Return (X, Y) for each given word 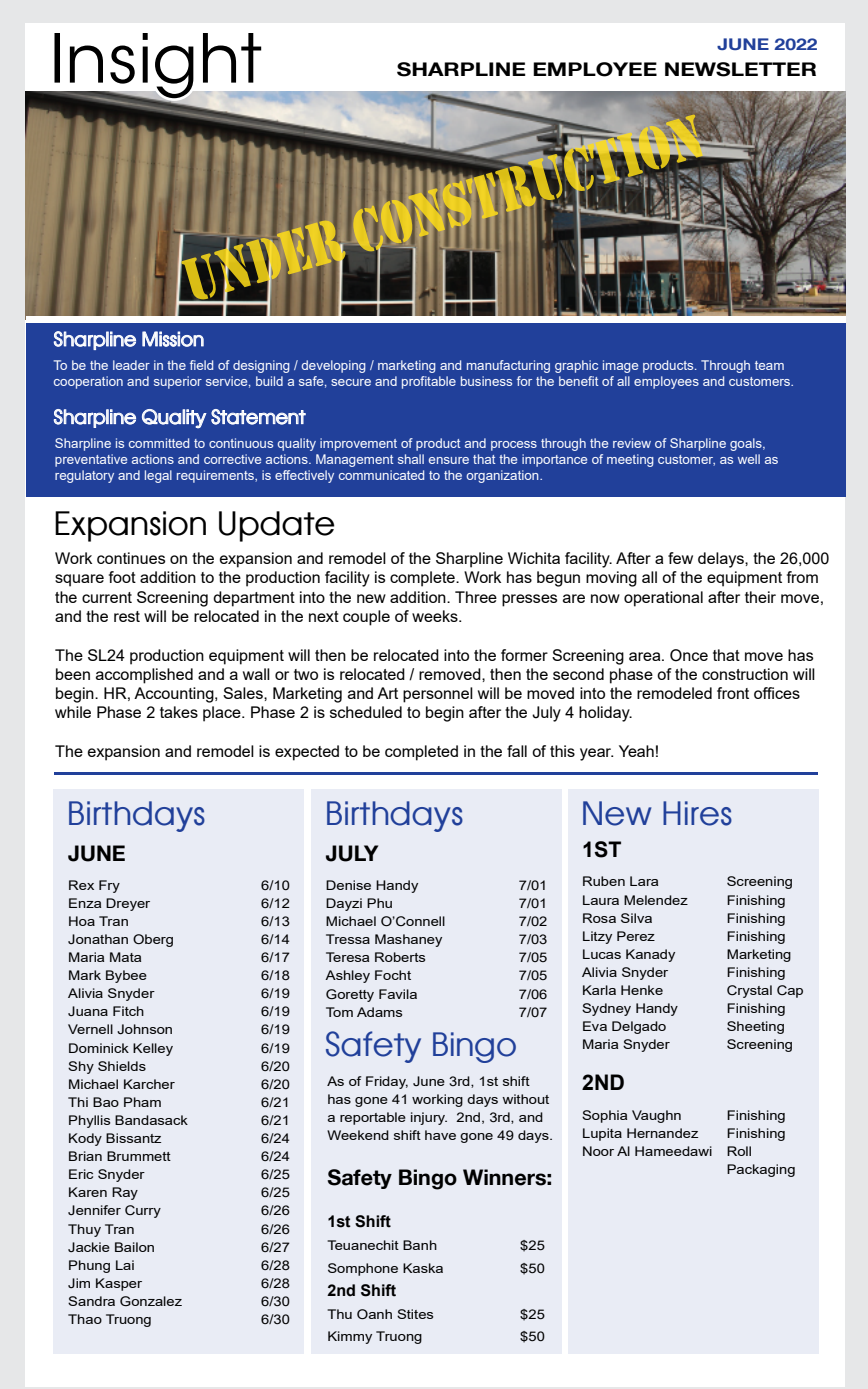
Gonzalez (151, 1301)
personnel (438, 695)
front (733, 693)
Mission (173, 339)
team (769, 365)
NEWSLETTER (740, 69)
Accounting (175, 695)
